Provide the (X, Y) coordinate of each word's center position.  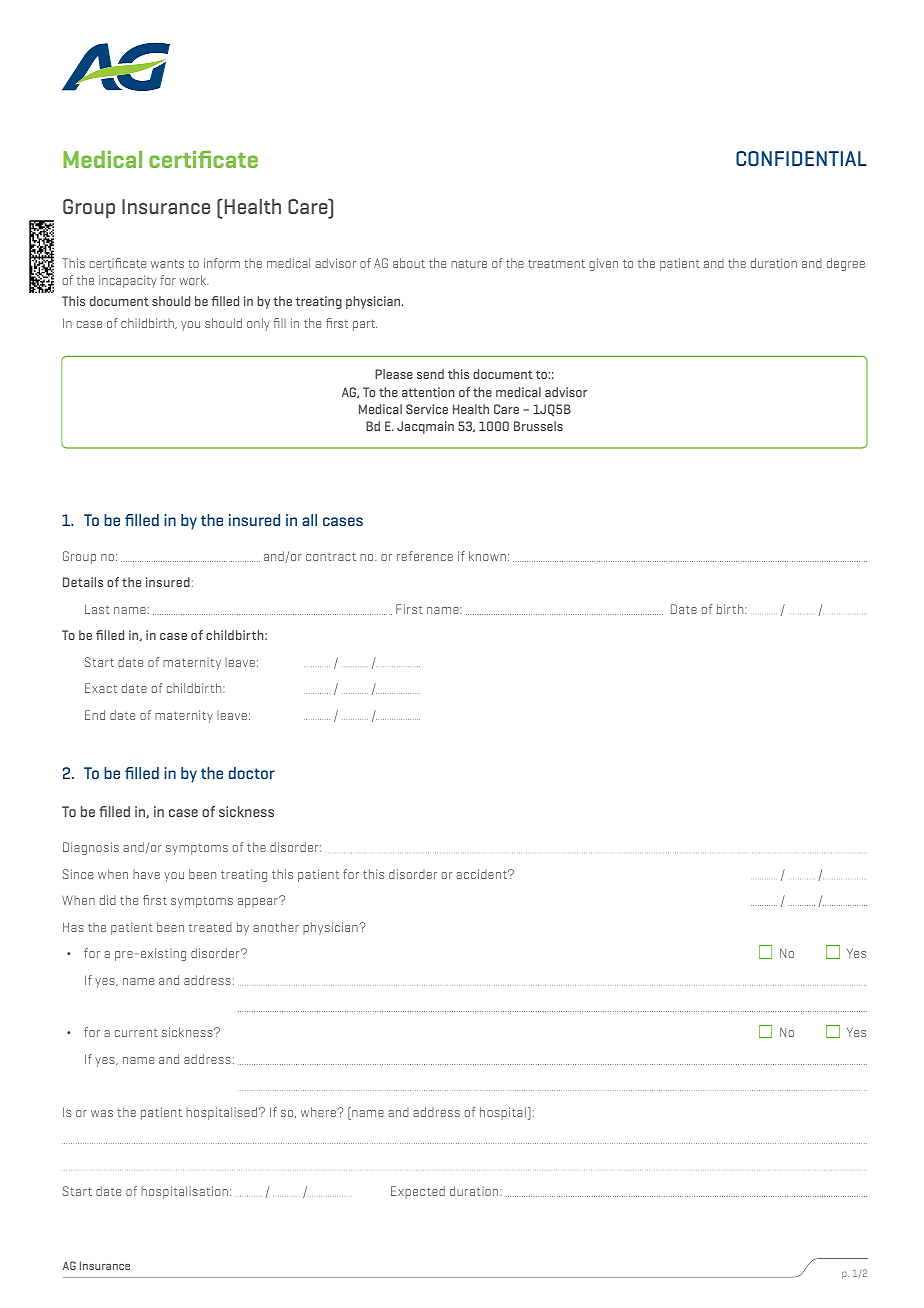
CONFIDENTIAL (801, 158)
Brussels (538, 426)
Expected (418, 1192)
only (258, 324)
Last (97, 609)
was (102, 1113)
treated (210, 927)
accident (482, 874)
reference (425, 556)
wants (167, 263)
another (276, 927)
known (487, 556)
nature (469, 263)
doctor (252, 773)
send (430, 374)
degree (846, 264)
